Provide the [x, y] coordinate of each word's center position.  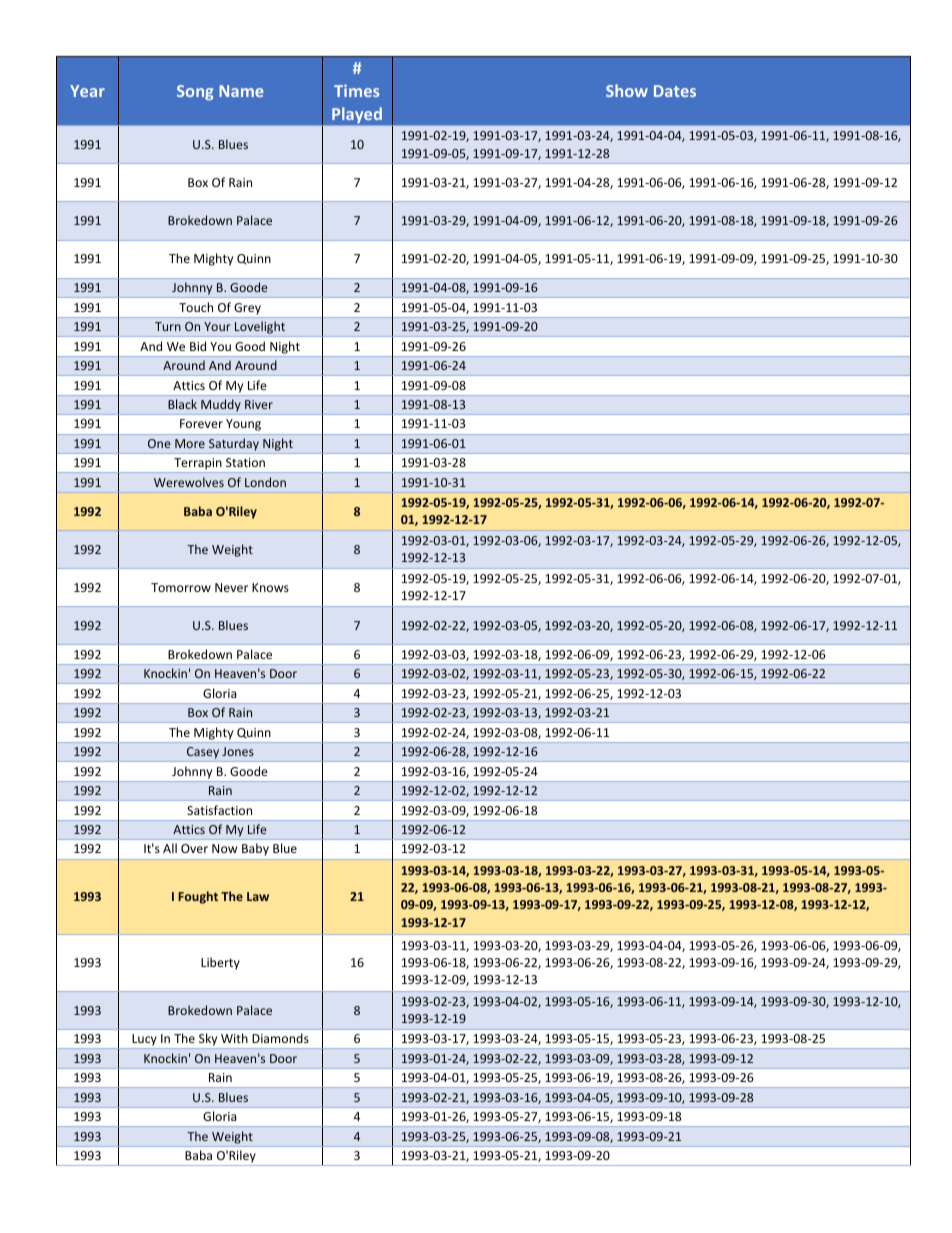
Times [356, 91]
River [259, 404]
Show [627, 90]
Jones [238, 751]
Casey [203, 754]
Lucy [144, 1041]
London [265, 482]
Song [195, 92]
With [234, 1038]
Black [182, 404]
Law [258, 896]
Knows [270, 587]
